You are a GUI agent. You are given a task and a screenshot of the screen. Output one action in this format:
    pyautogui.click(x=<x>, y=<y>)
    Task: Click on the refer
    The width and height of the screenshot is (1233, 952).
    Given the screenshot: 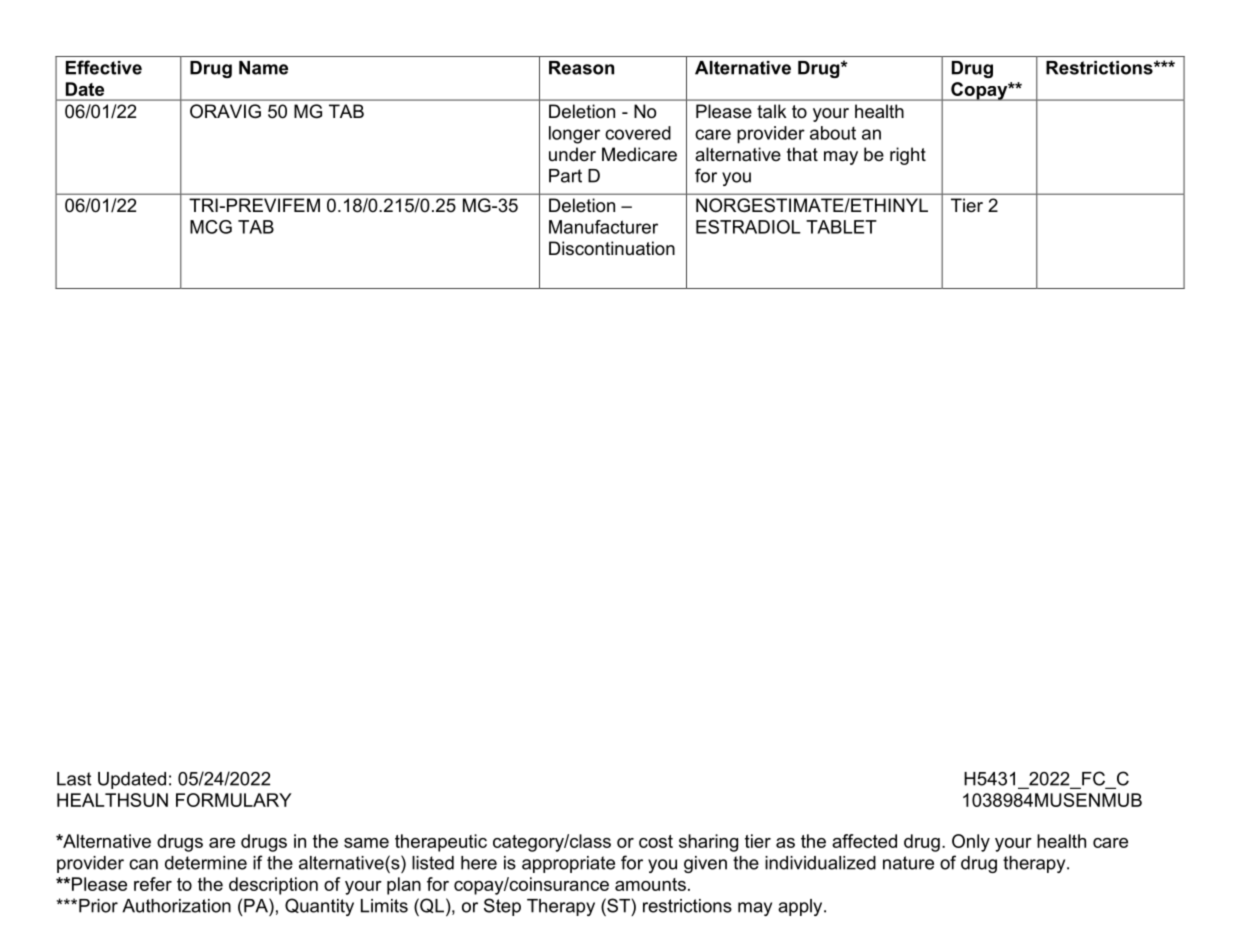 What is the action you would take?
    pyautogui.click(x=153, y=884)
